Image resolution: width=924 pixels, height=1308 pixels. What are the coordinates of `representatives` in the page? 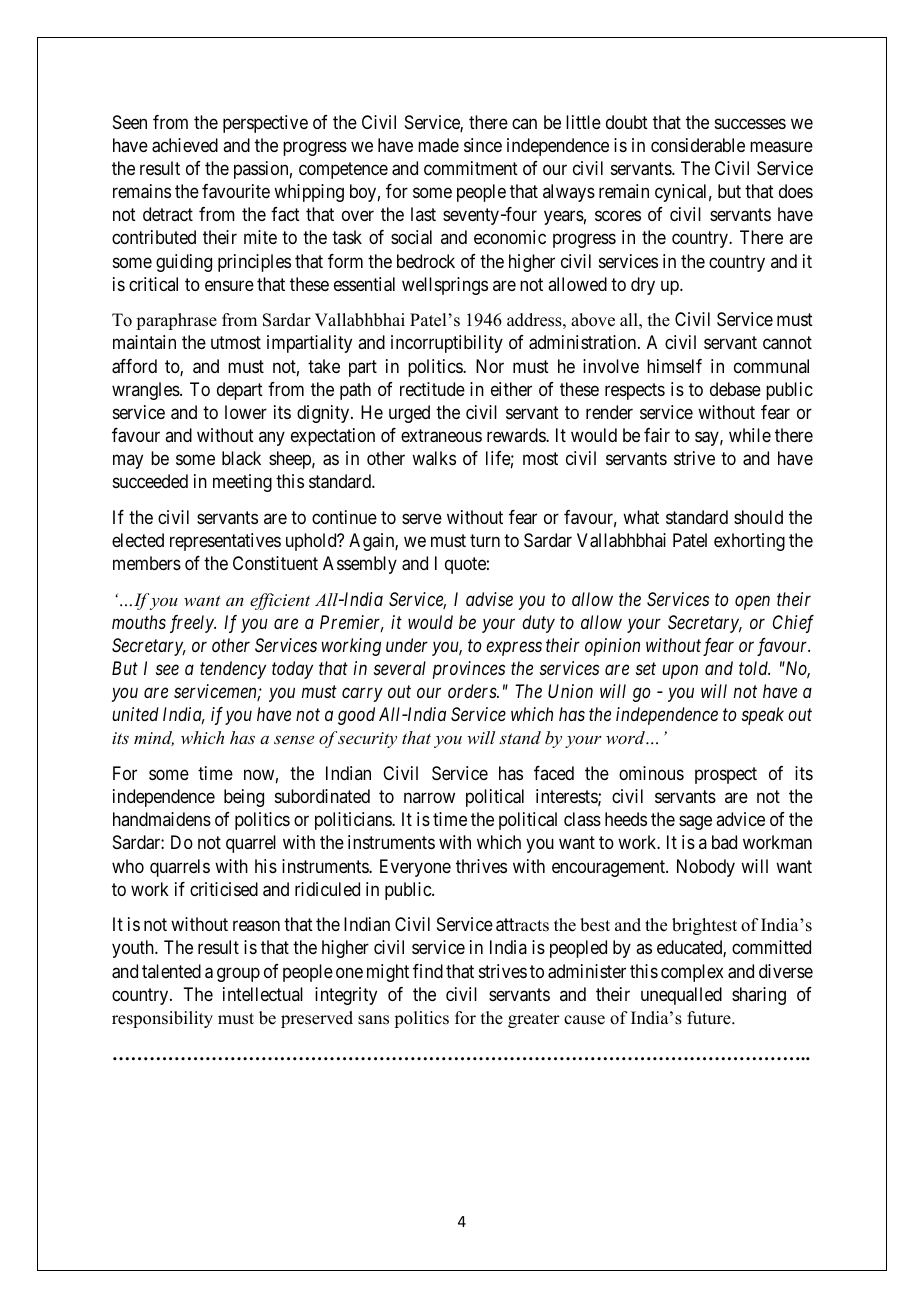 It's located at (225, 542).
